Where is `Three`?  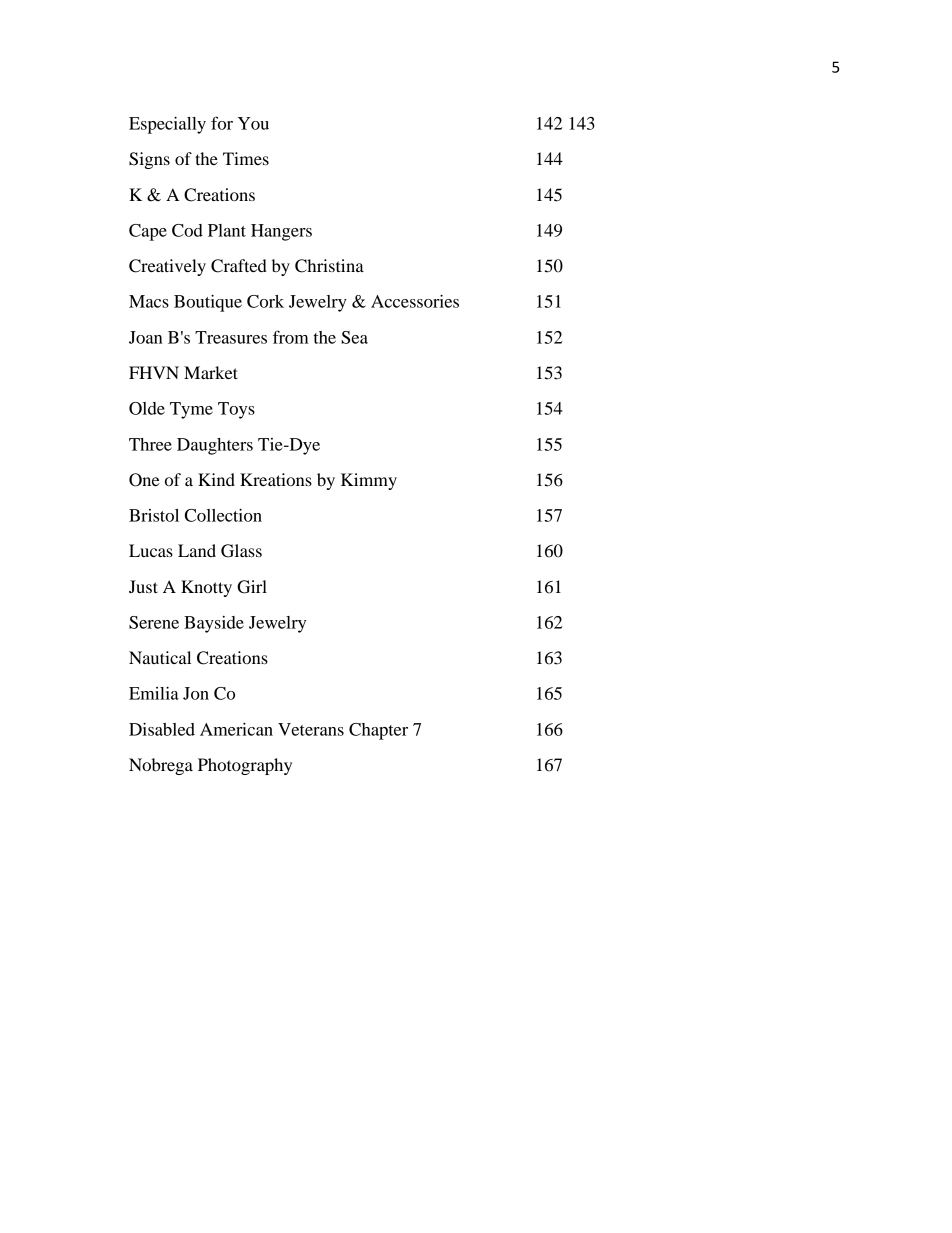 Three is located at coordinates (150, 444).
